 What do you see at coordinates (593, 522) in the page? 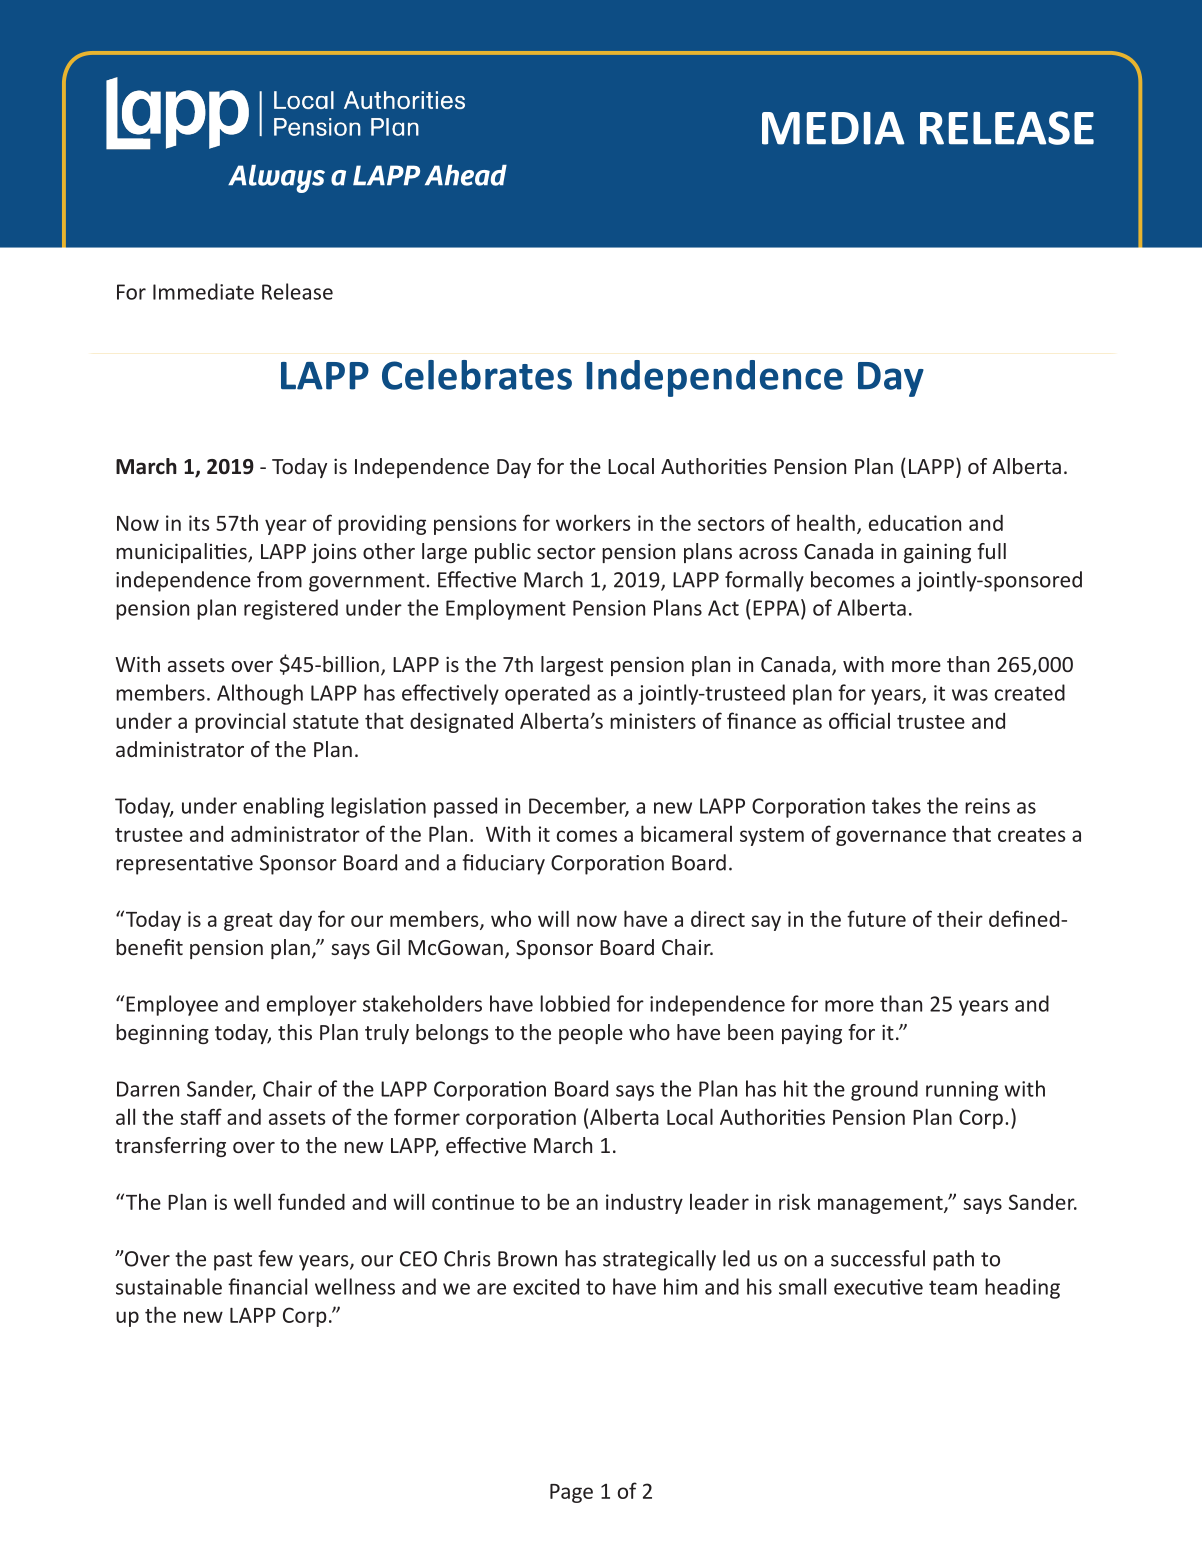
I see `workers` at bounding box center [593, 522].
